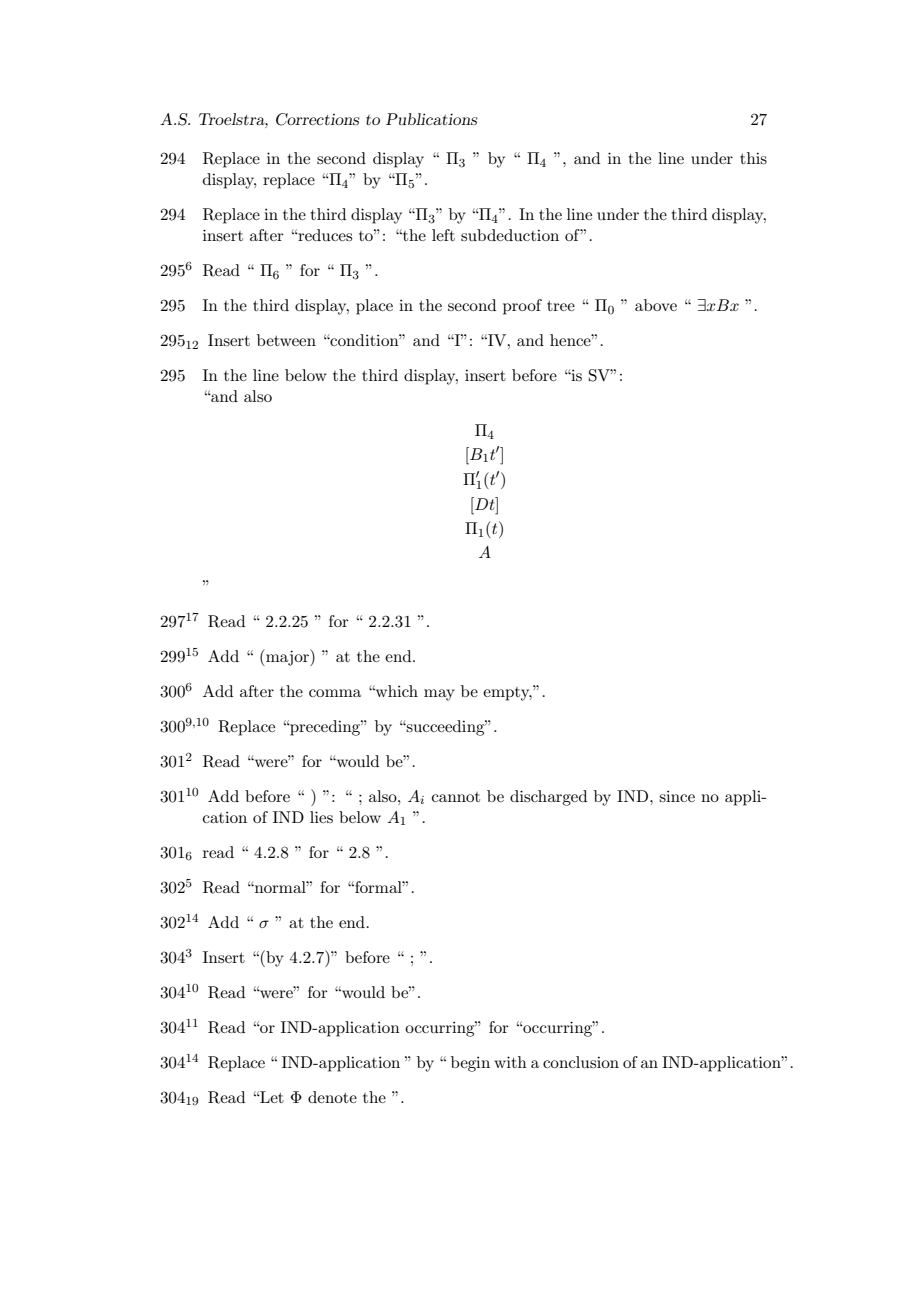 This image has height=1308, width=924. Describe the element at coordinates (656, 305) in the image. I see `above` at that location.
